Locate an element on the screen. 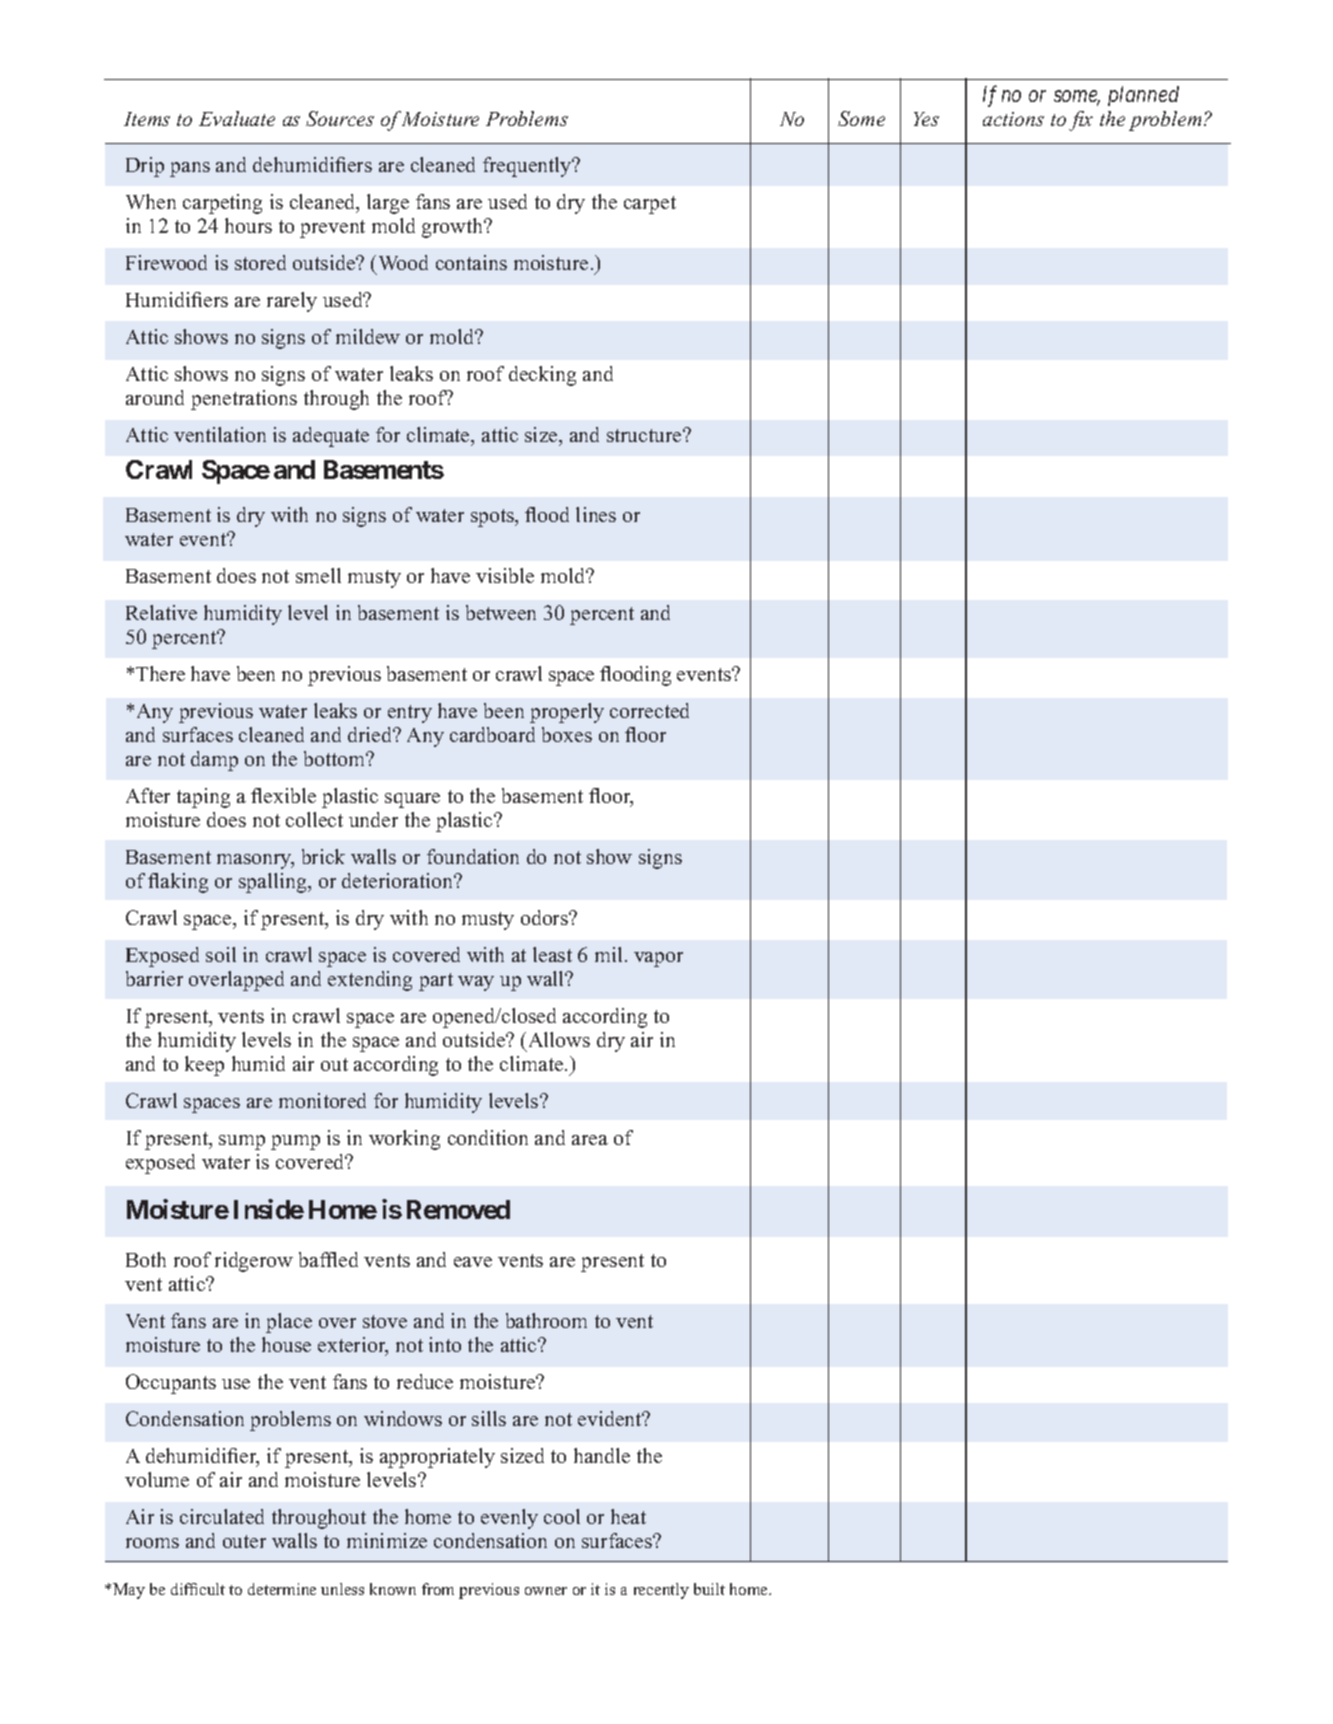 Image resolution: width=1333 pixels, height=1724 pixels. vapor is located at coordinates (658, 959).
